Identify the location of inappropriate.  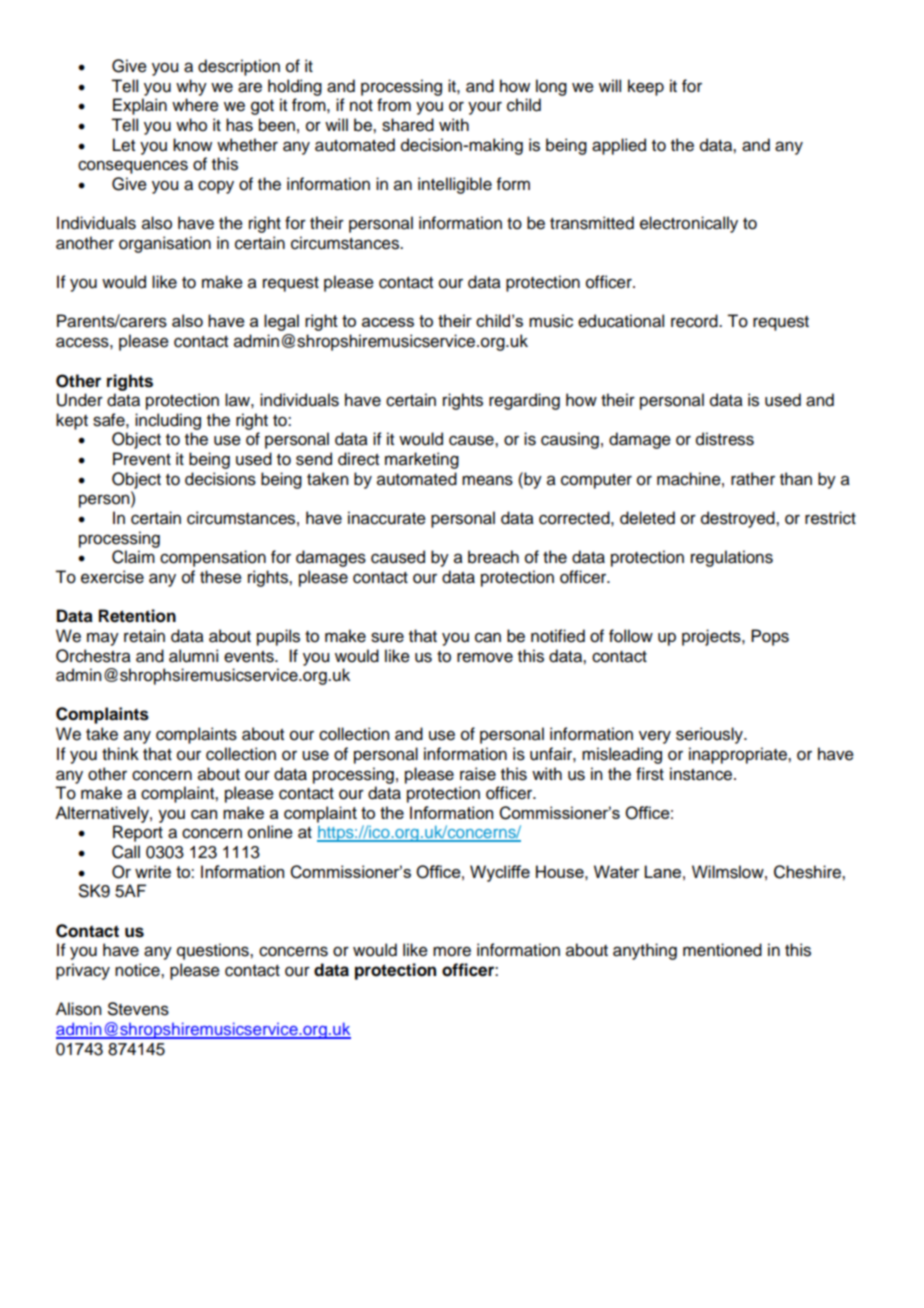
(739, 755).
